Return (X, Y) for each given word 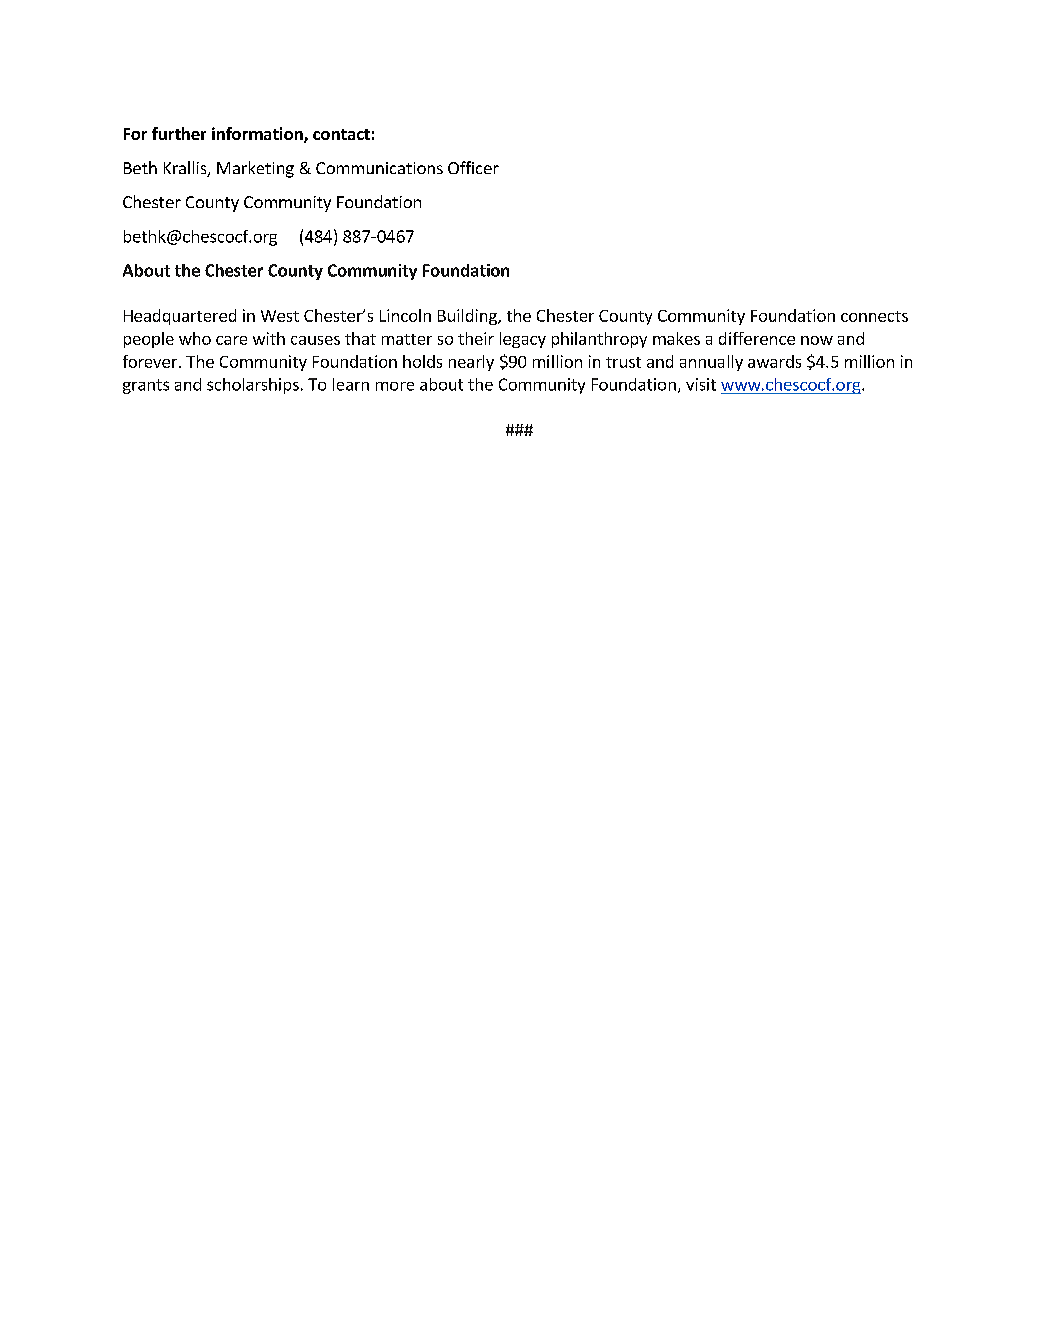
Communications (379, 168)
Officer (473, 167)
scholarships (253, 386)
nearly (471, 363)
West (280, 316)
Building (468, 317)
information (258, 135)
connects (874, 316)
